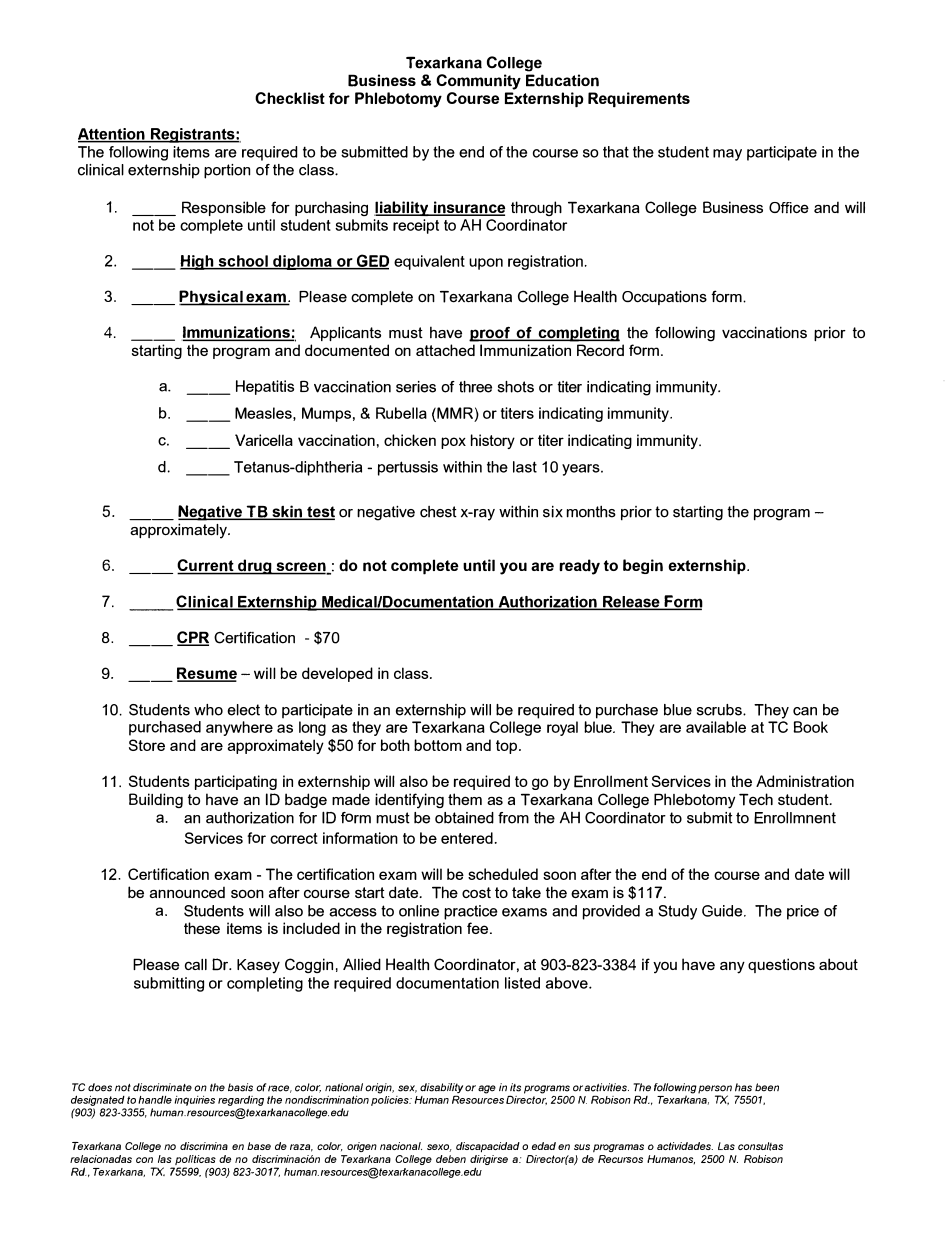  What do you see at coordinates (208, 710) in the document?
I see `who` at bounding box center [208, 710].
